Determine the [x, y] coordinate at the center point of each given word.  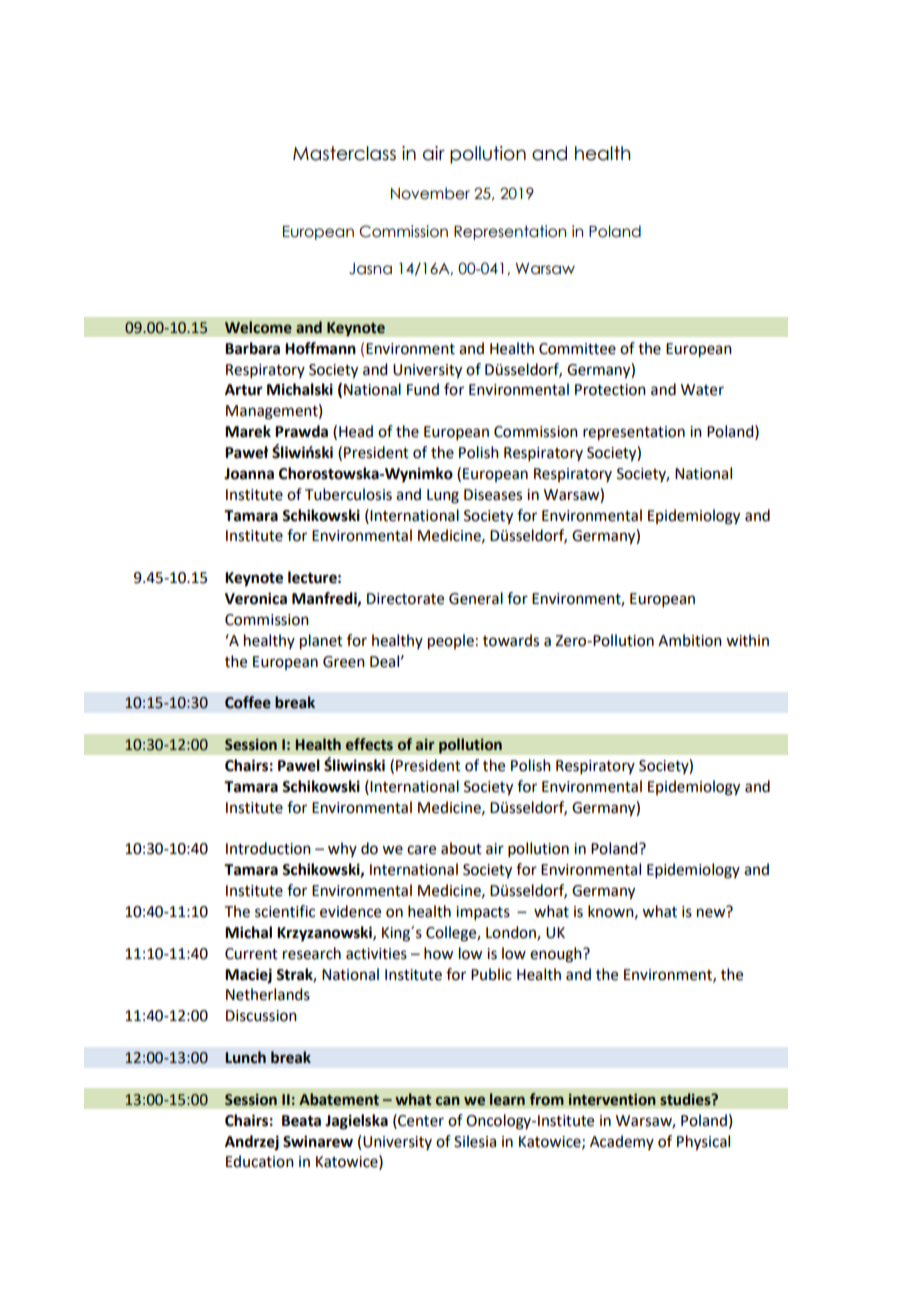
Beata [301, 1121]
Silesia [475, 1141]
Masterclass [344, 153]
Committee [577, 349]
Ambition [690, 640]
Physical [703, 1143]
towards [511, 640]
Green [344, 662]
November [430, 193]
